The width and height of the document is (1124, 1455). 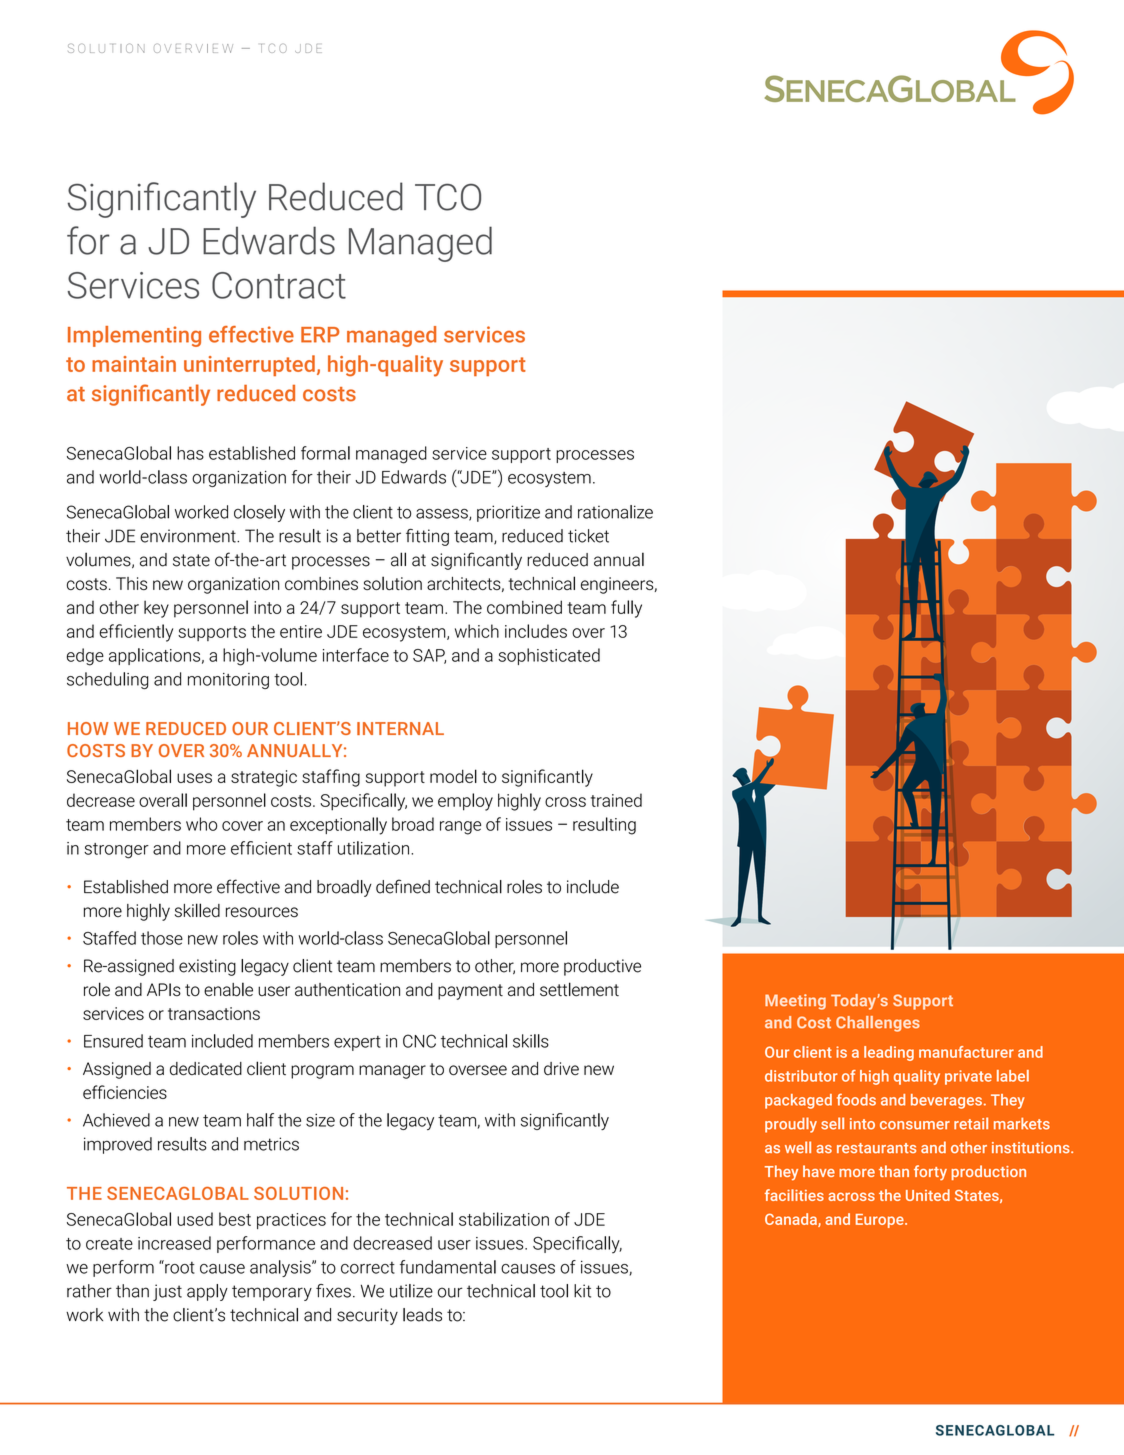 What do you see at coordinates (626, 609) in the document?
I see `fully` at bounding box center [626, 609].
